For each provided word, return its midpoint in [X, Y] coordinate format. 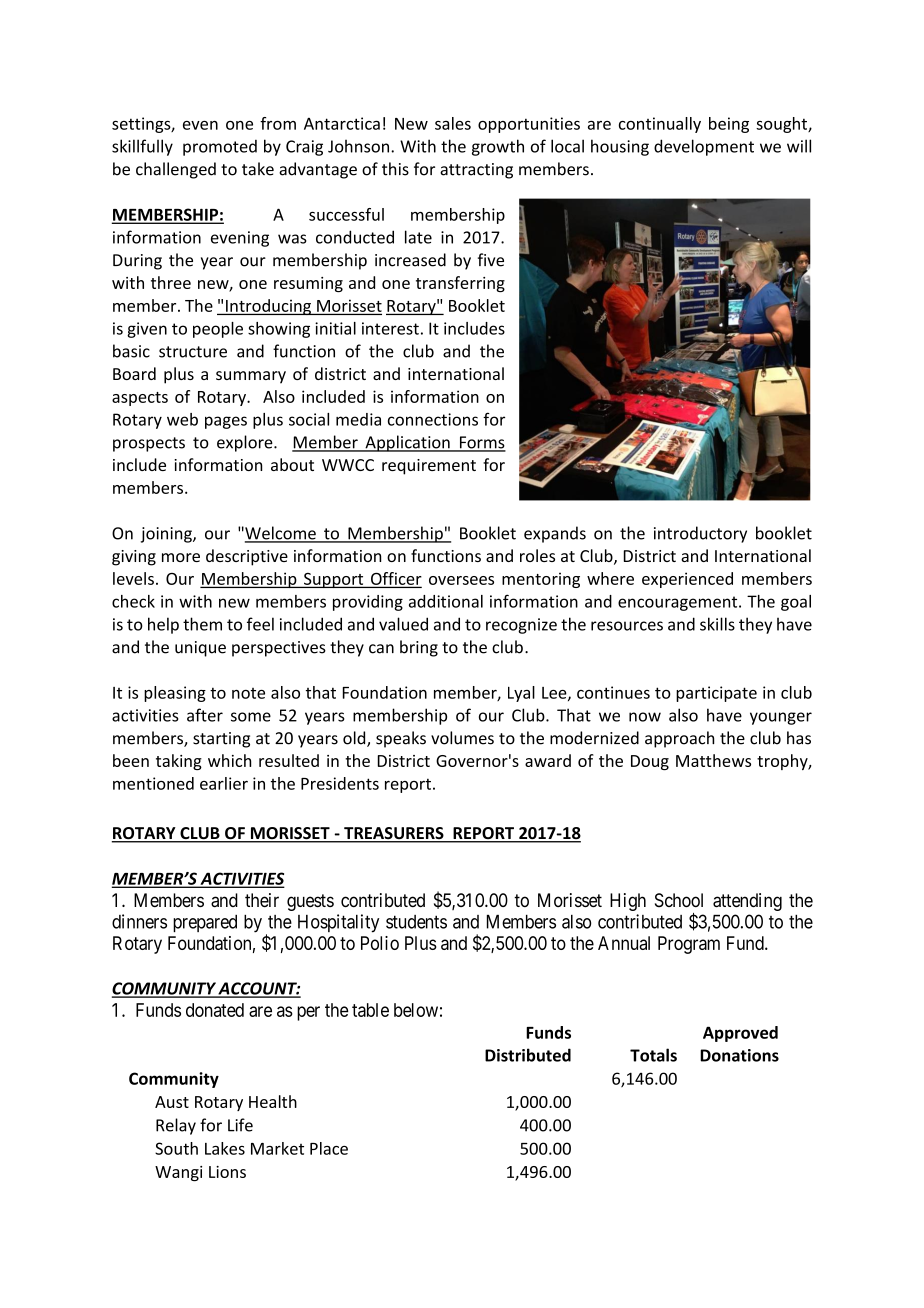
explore [246, 443]
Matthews [713, 760]
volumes [462, 738]
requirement [429, 467]
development [704, 147]
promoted [220, 148]
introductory [700, 534]
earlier [224, 783]
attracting [476, 171]
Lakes [225, 1148]
